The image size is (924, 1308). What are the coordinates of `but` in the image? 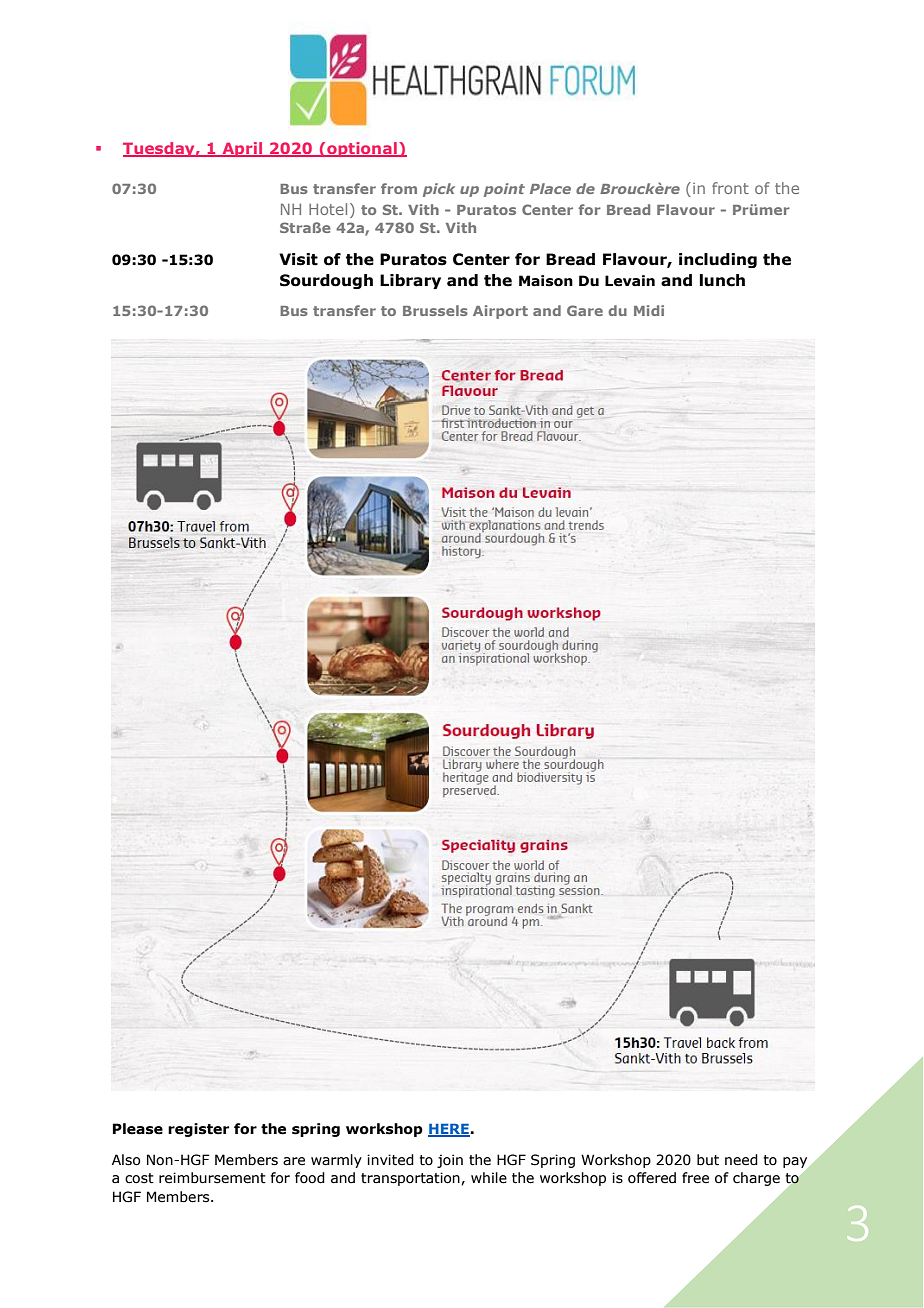 It's located at (708, 1160).
